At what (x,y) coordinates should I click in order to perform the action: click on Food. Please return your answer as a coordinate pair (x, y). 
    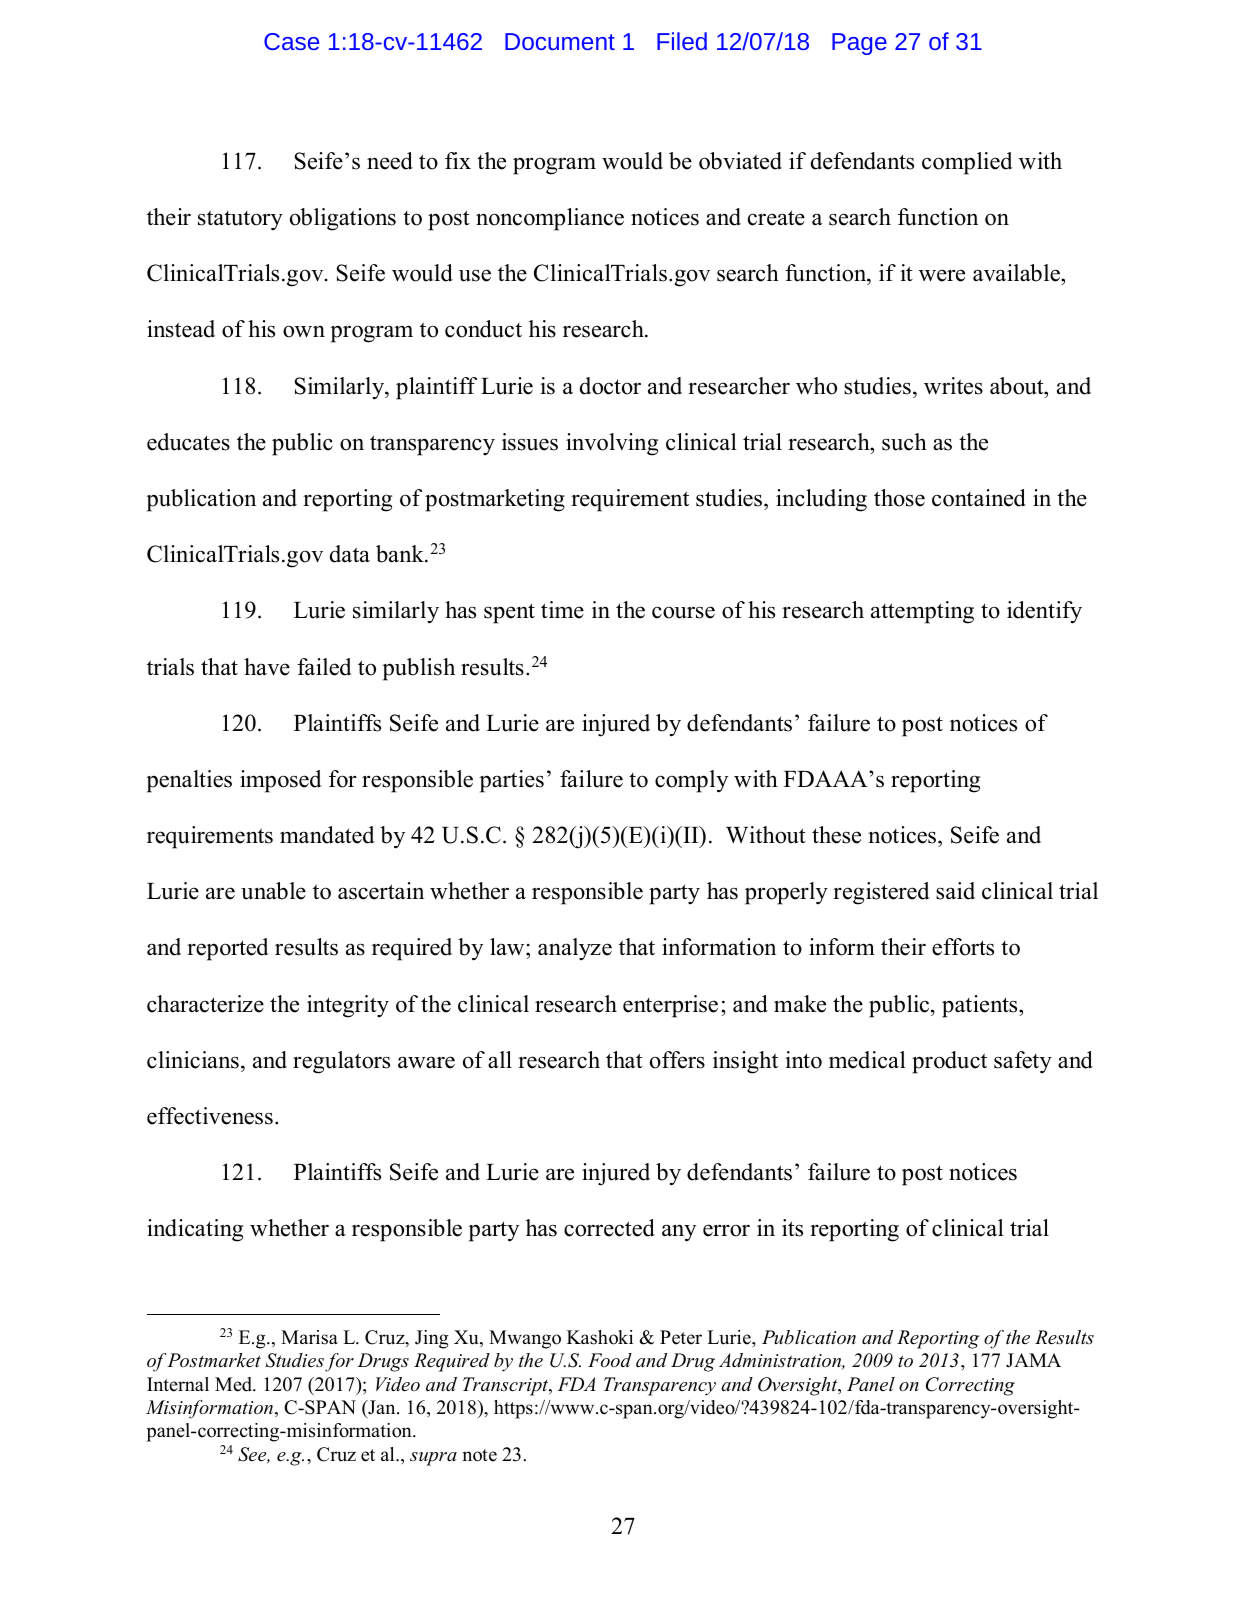
    Looking at the image, I should click on (610, 1360).
